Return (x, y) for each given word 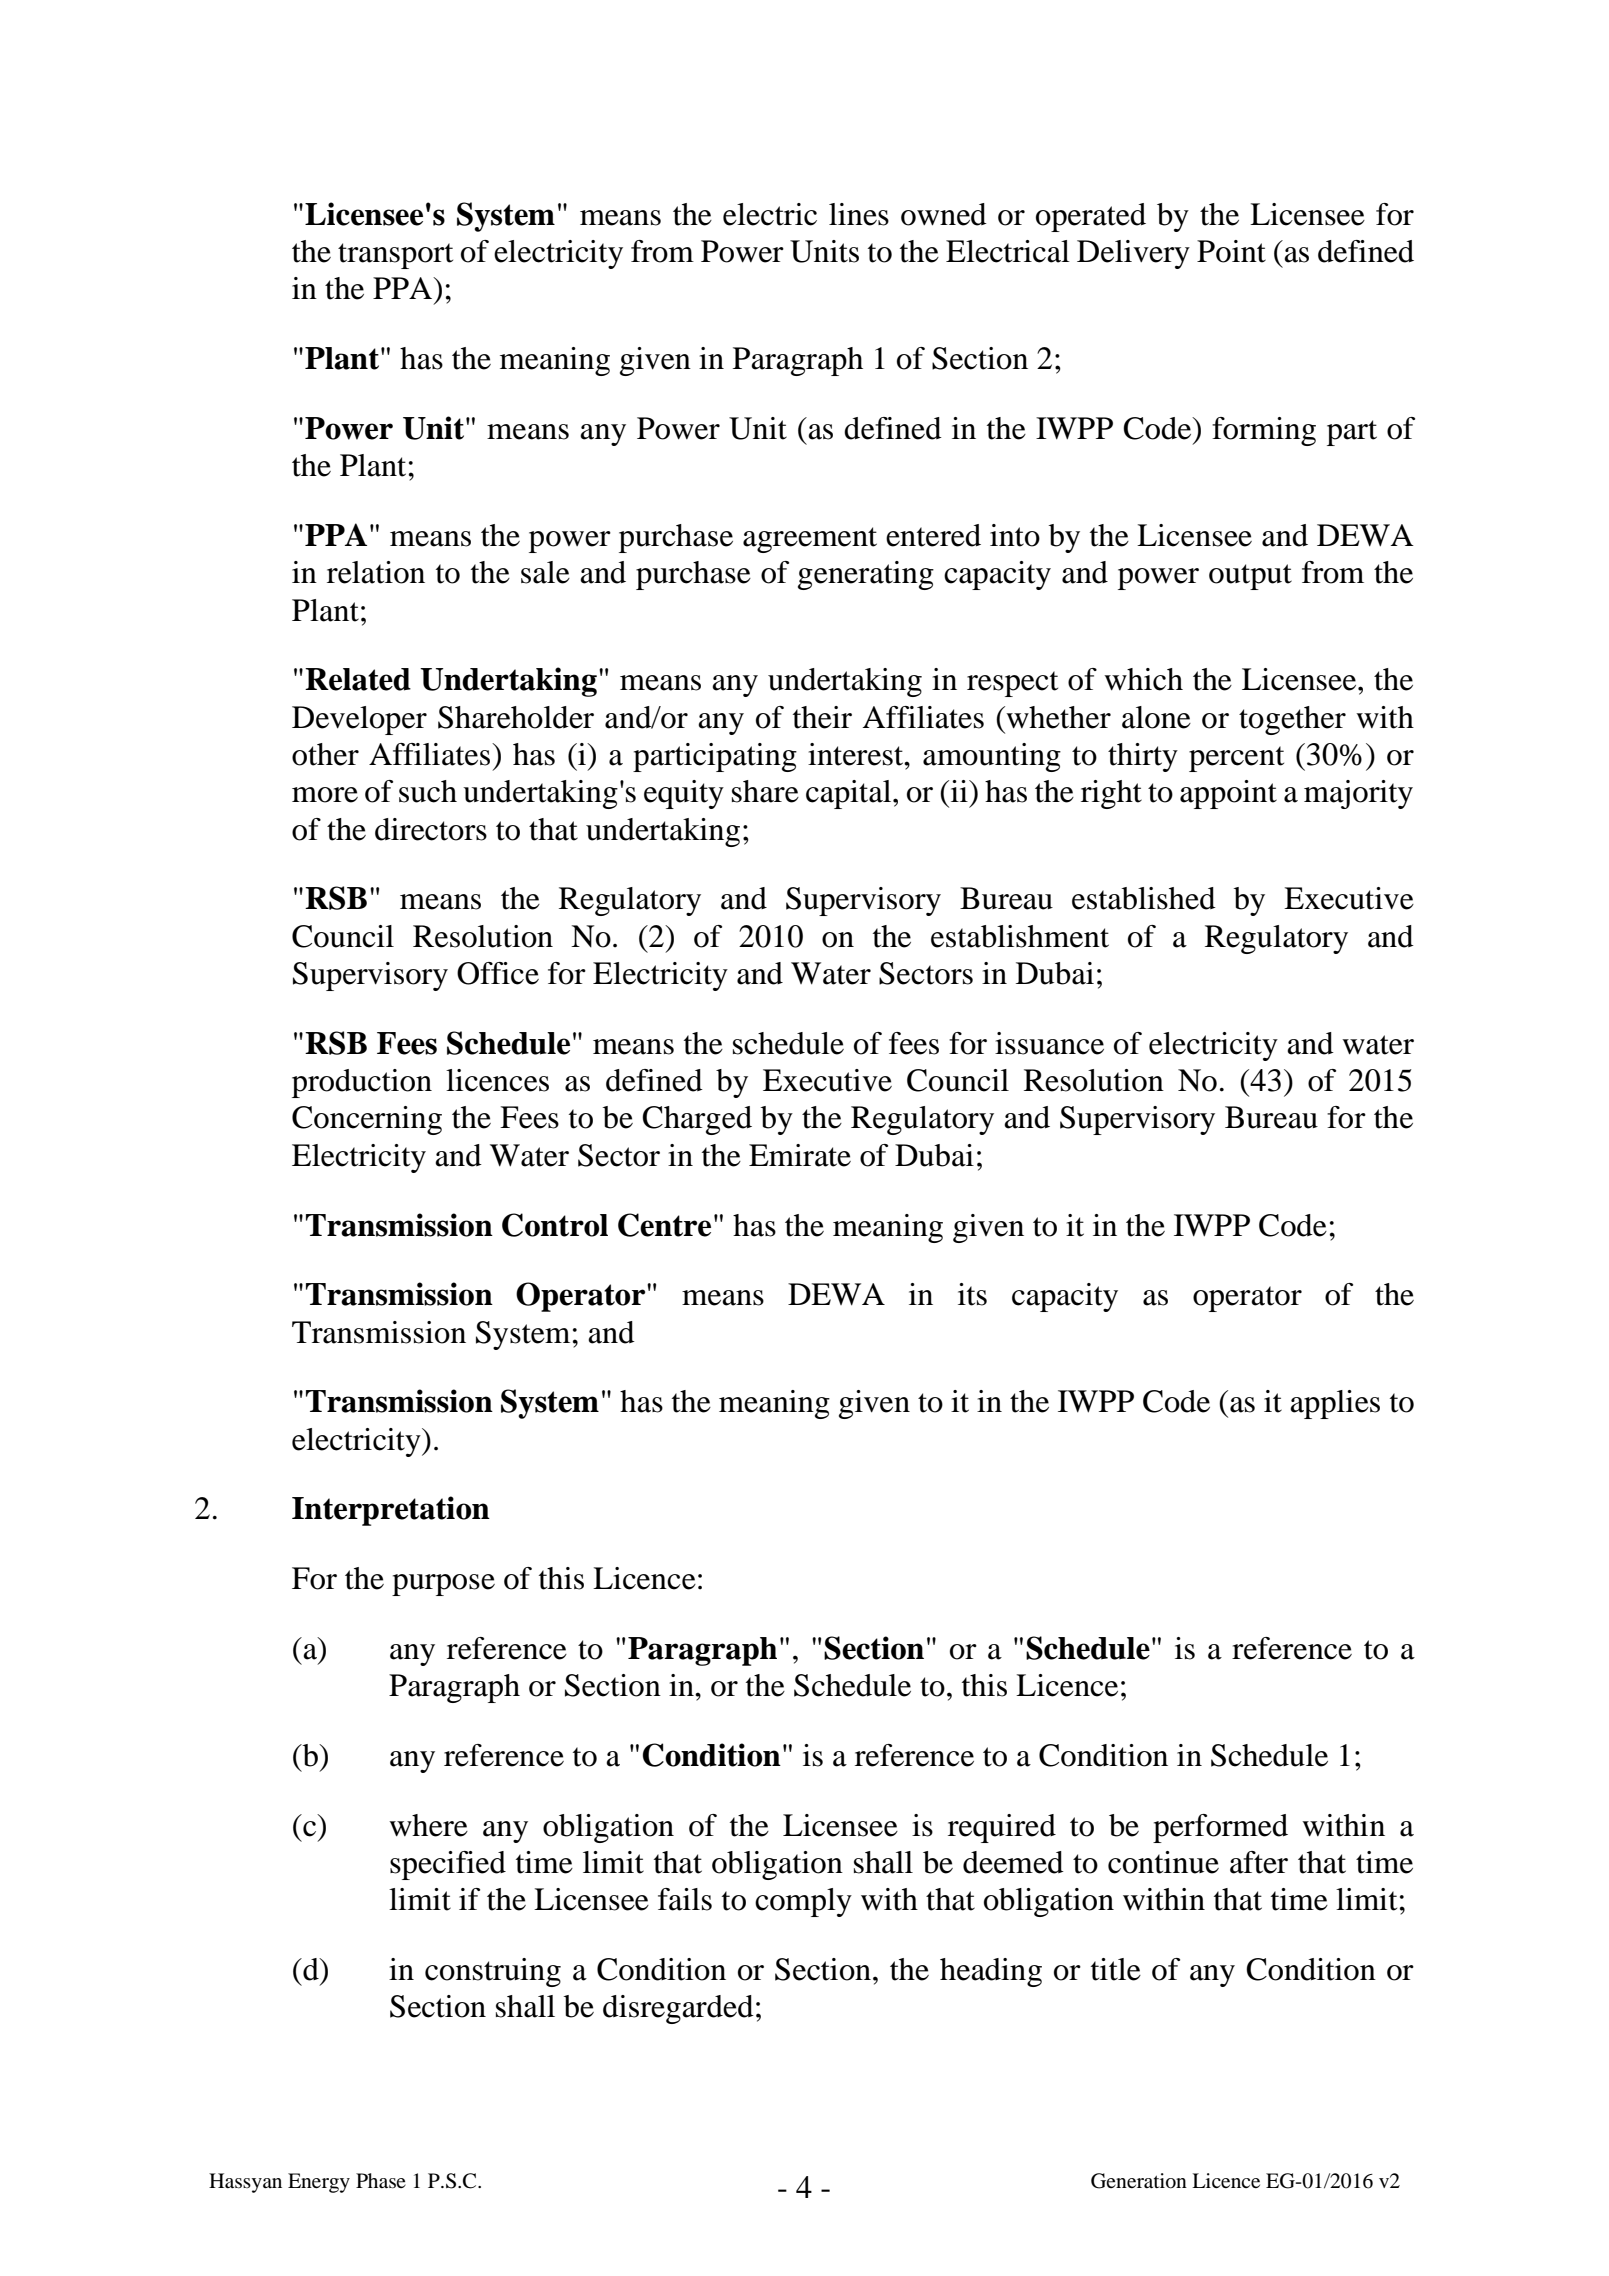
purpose (443, 1585)
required (1002, 1828)
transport (395, 256)
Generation (1139, 2181)
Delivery (1133, 254)
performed (1220, 1828)
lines (859, 214)
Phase (381, 2180)
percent (1236, 759)
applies (1335, 1404)
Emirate (800, 1155)
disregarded (678, 2009)
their (822, 717)
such (428, 791)
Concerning (367, 1120)
